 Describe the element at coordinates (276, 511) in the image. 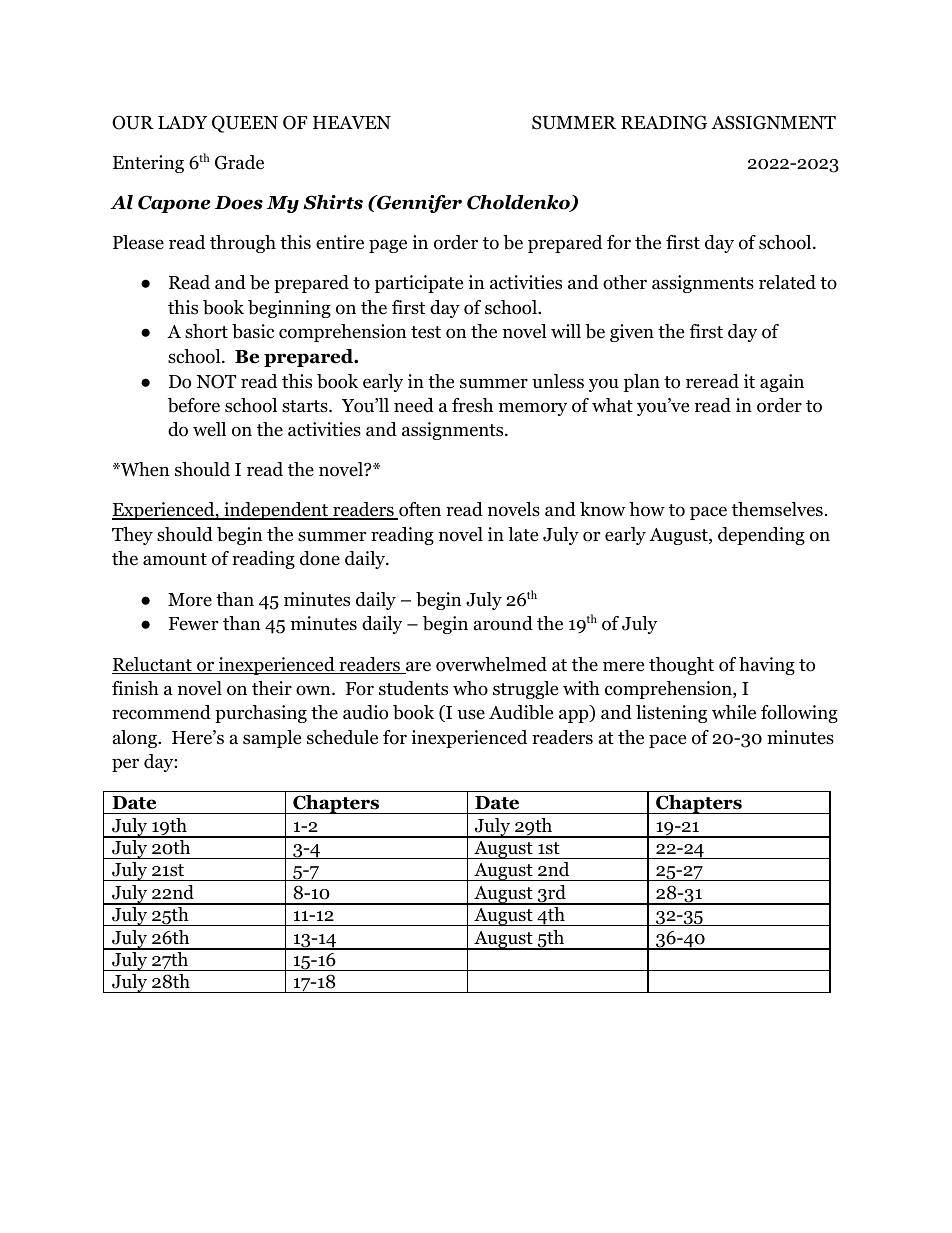

I see `independent` at that location.
